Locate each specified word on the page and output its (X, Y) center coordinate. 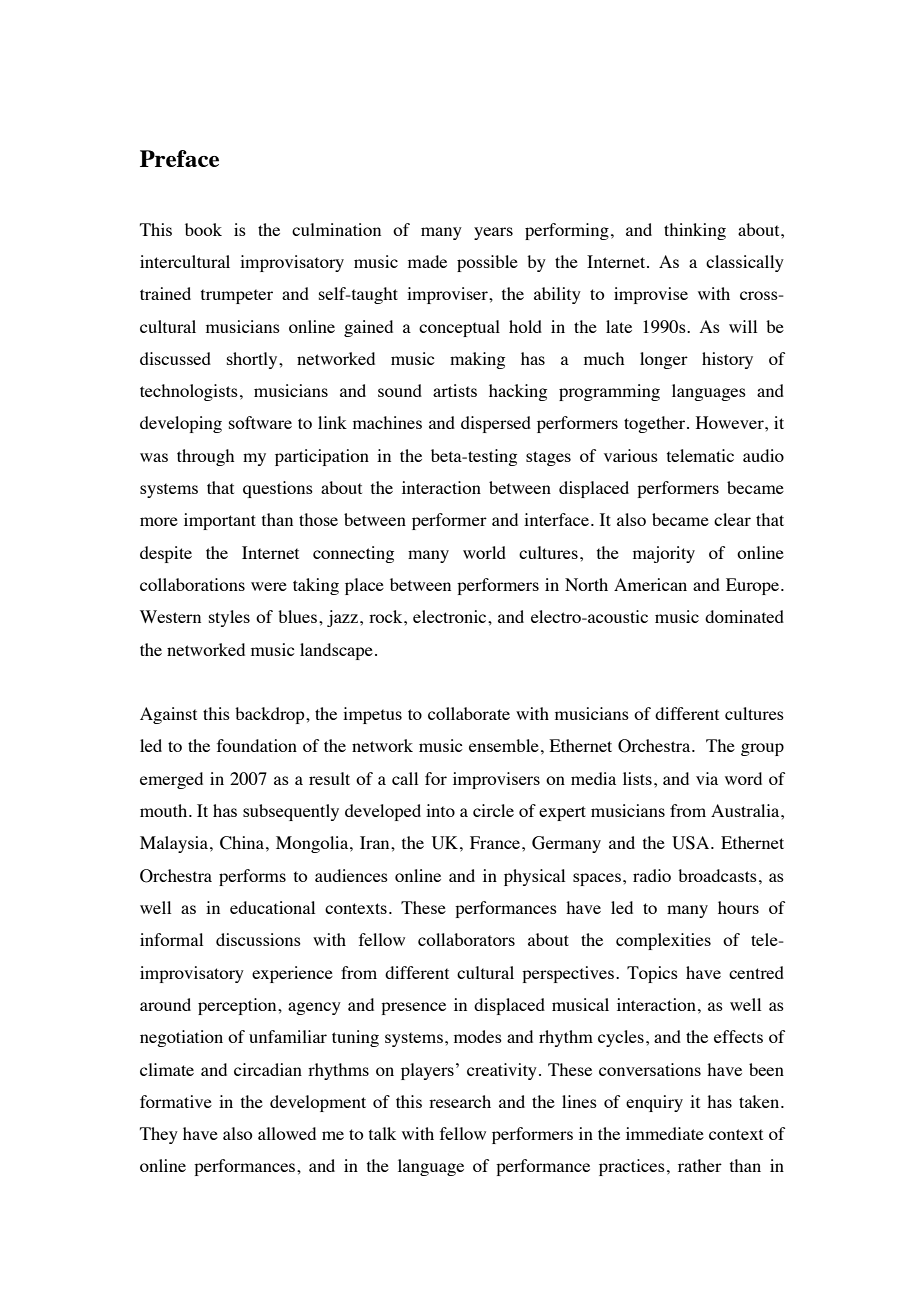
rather (700, 1165)
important (220, 521)
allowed (287, 1133)
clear (732, 519)
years (493, 233)
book (203, 229)
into (440, 810)
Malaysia (175, 844)
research (460, 1101)
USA (692, 843)
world (484, 552)
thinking (695, 231)
